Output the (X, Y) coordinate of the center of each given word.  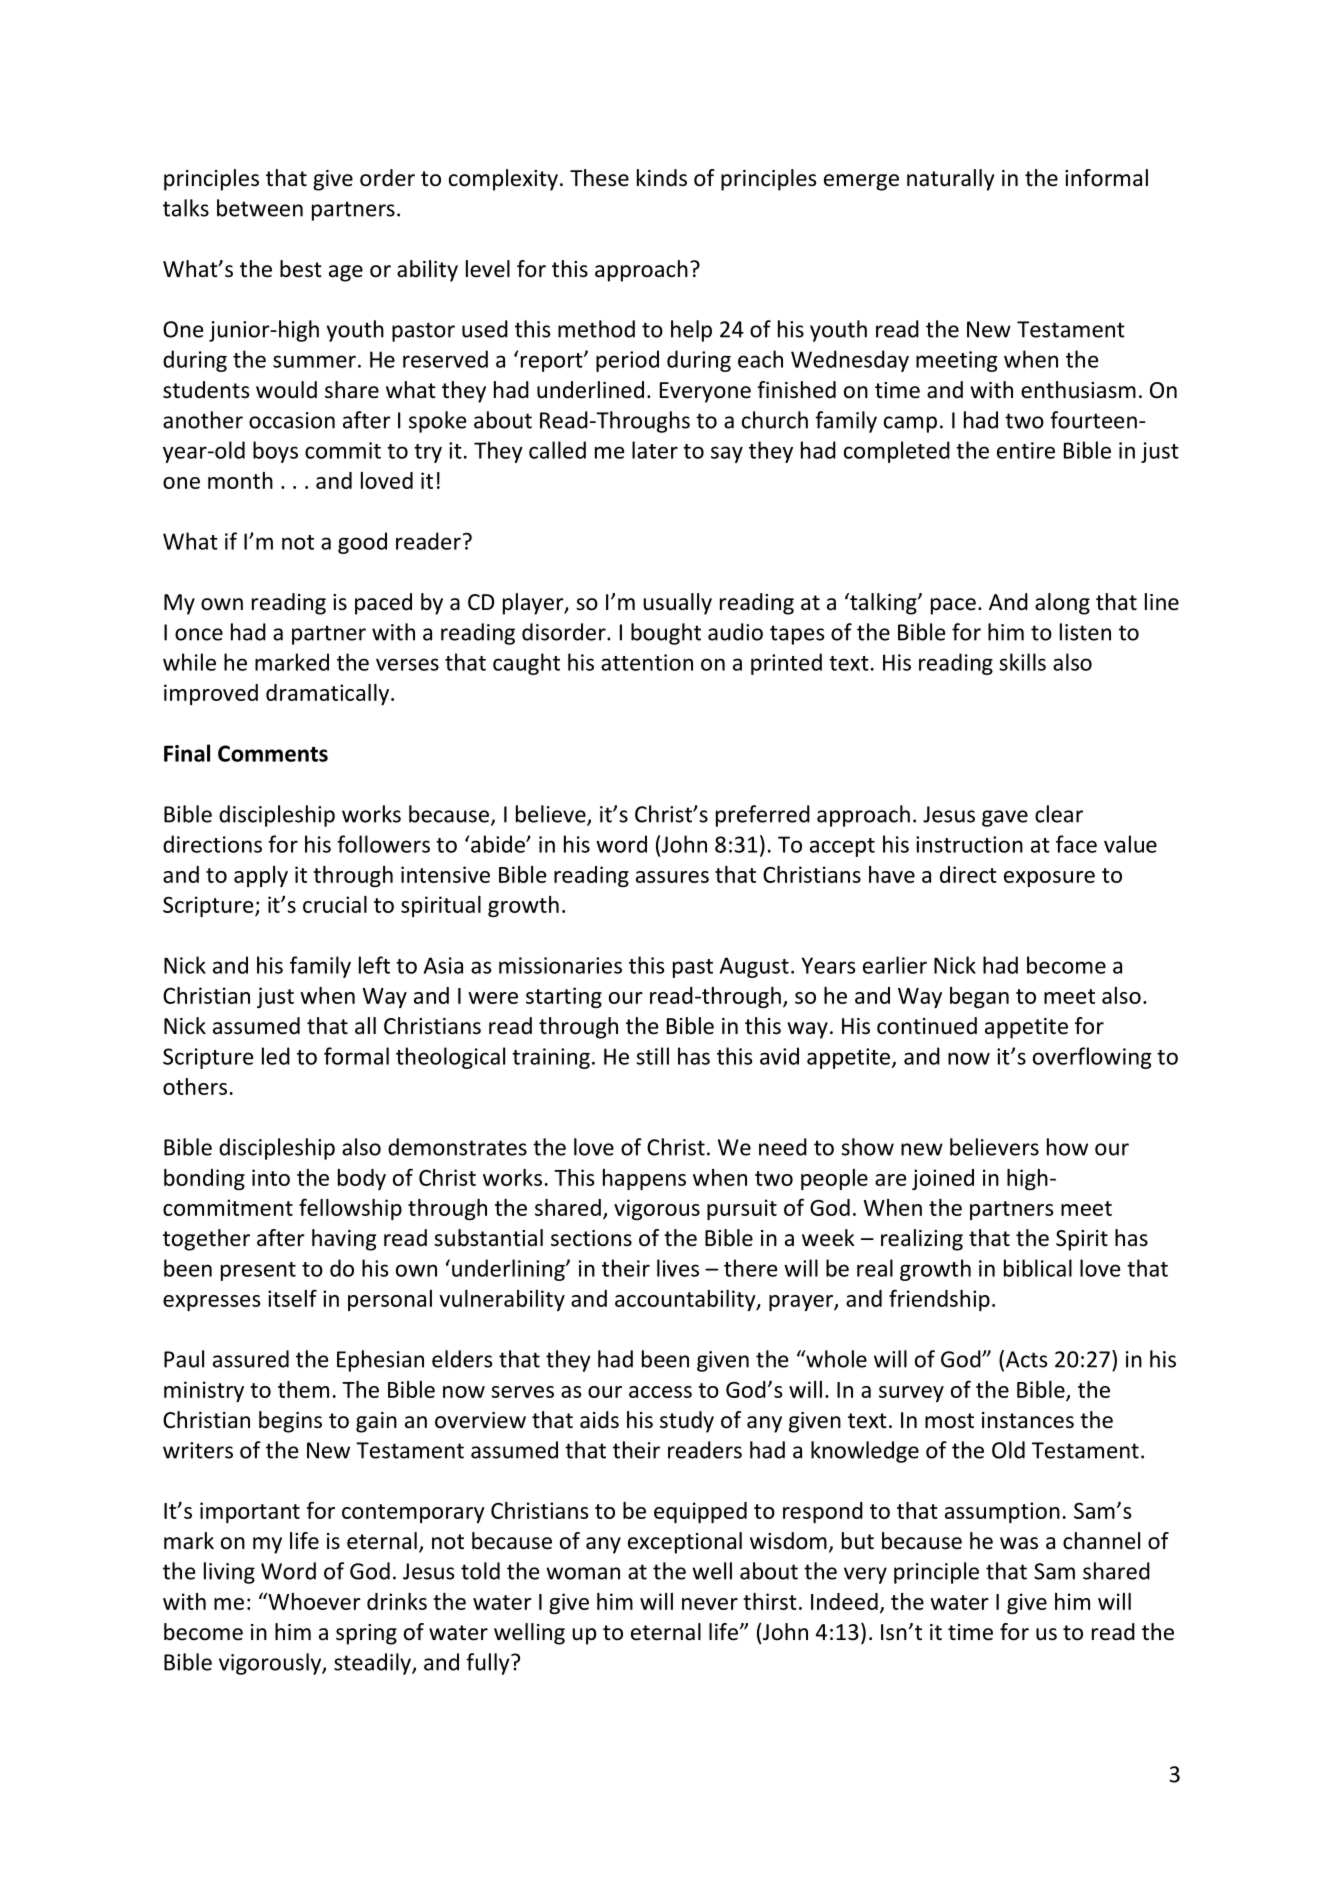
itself (292, 1298)
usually (677, 604)
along (1062, 604)
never (710, 1604)
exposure (1049, 879)
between (260, 208)
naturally (950, 180)
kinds (662, 178)
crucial (335, 904)
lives (678, 1268)
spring (366, 1634)
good (362, 543)
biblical (1038, 1268)
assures (672, 877)
